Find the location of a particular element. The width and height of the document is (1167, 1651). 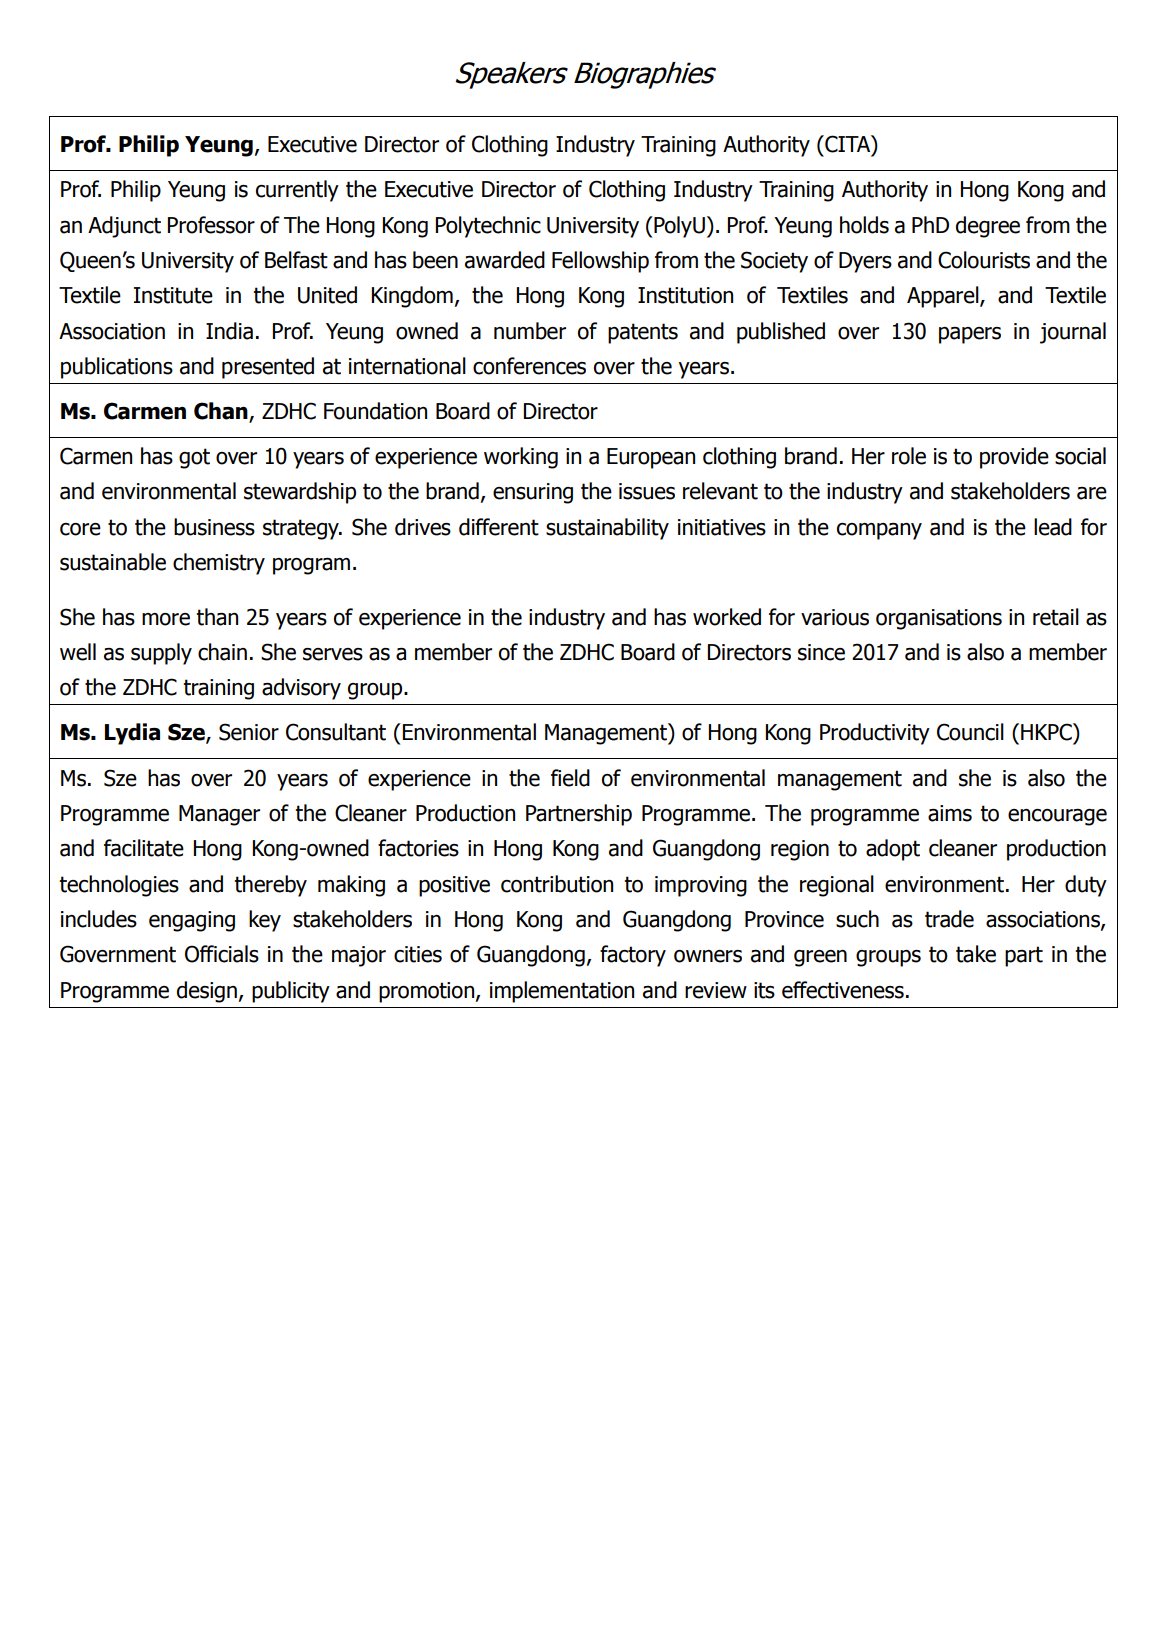

degree is located at coordinates (988, 227).
